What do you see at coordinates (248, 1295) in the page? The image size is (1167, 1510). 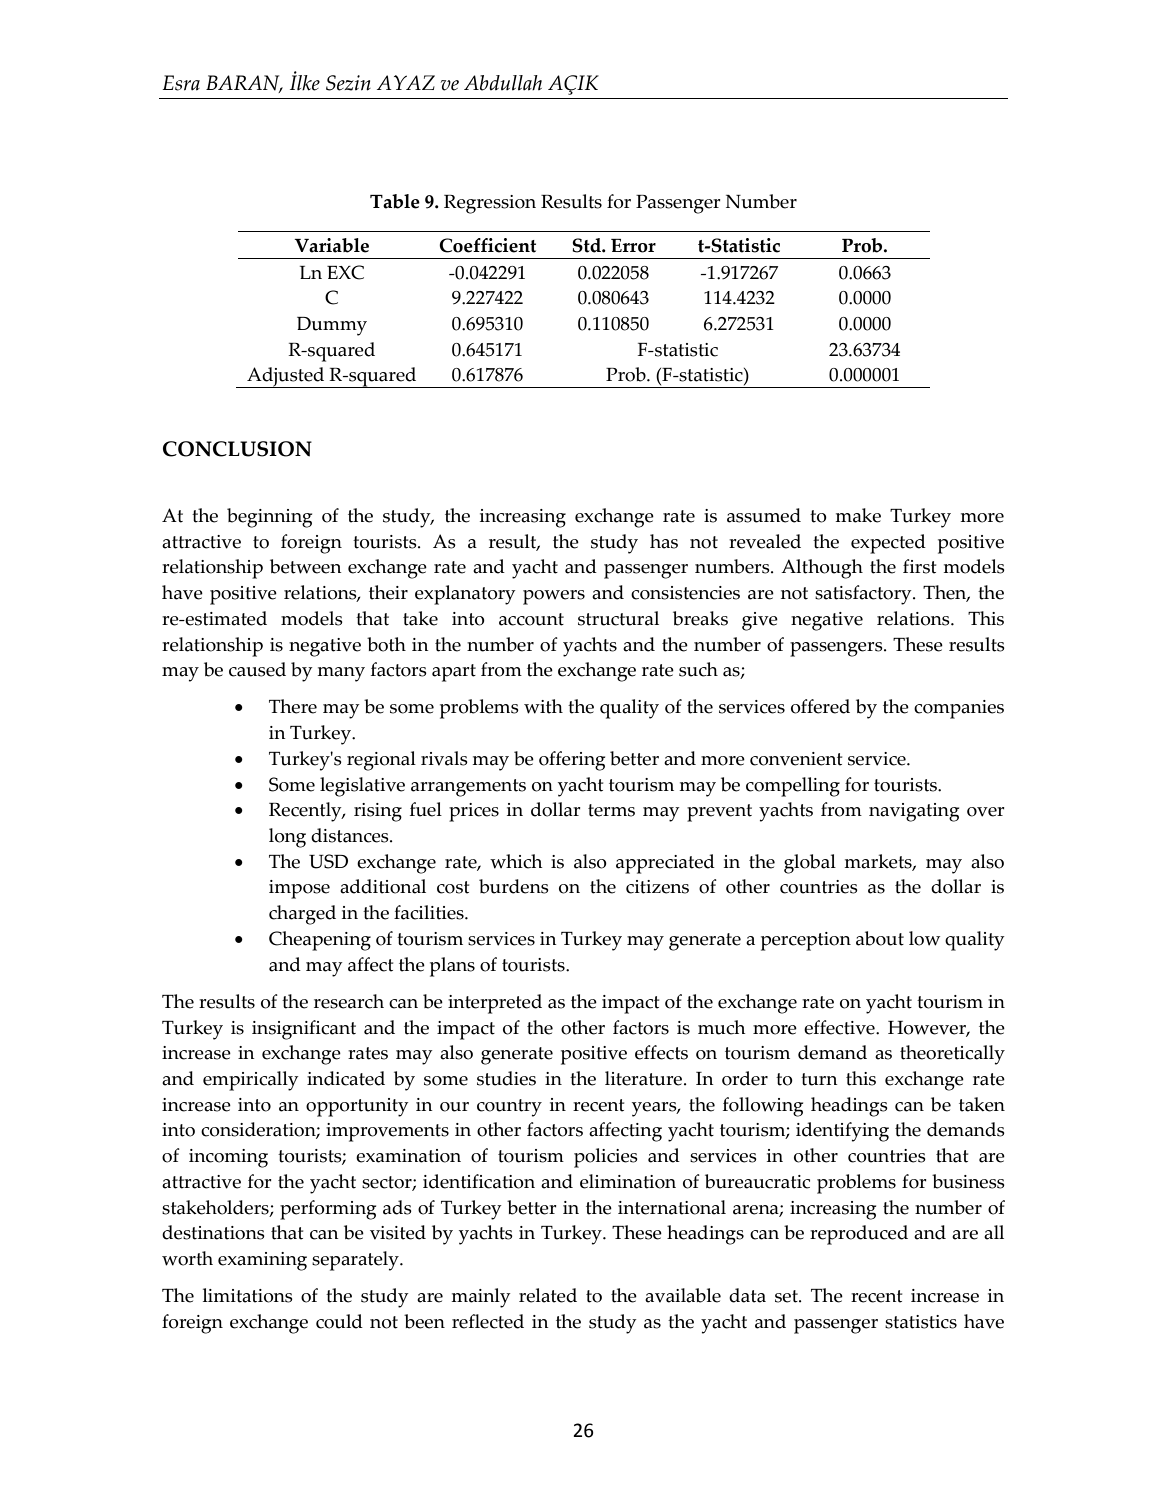 I see `limitations` at bounding box center [248, 1295].
